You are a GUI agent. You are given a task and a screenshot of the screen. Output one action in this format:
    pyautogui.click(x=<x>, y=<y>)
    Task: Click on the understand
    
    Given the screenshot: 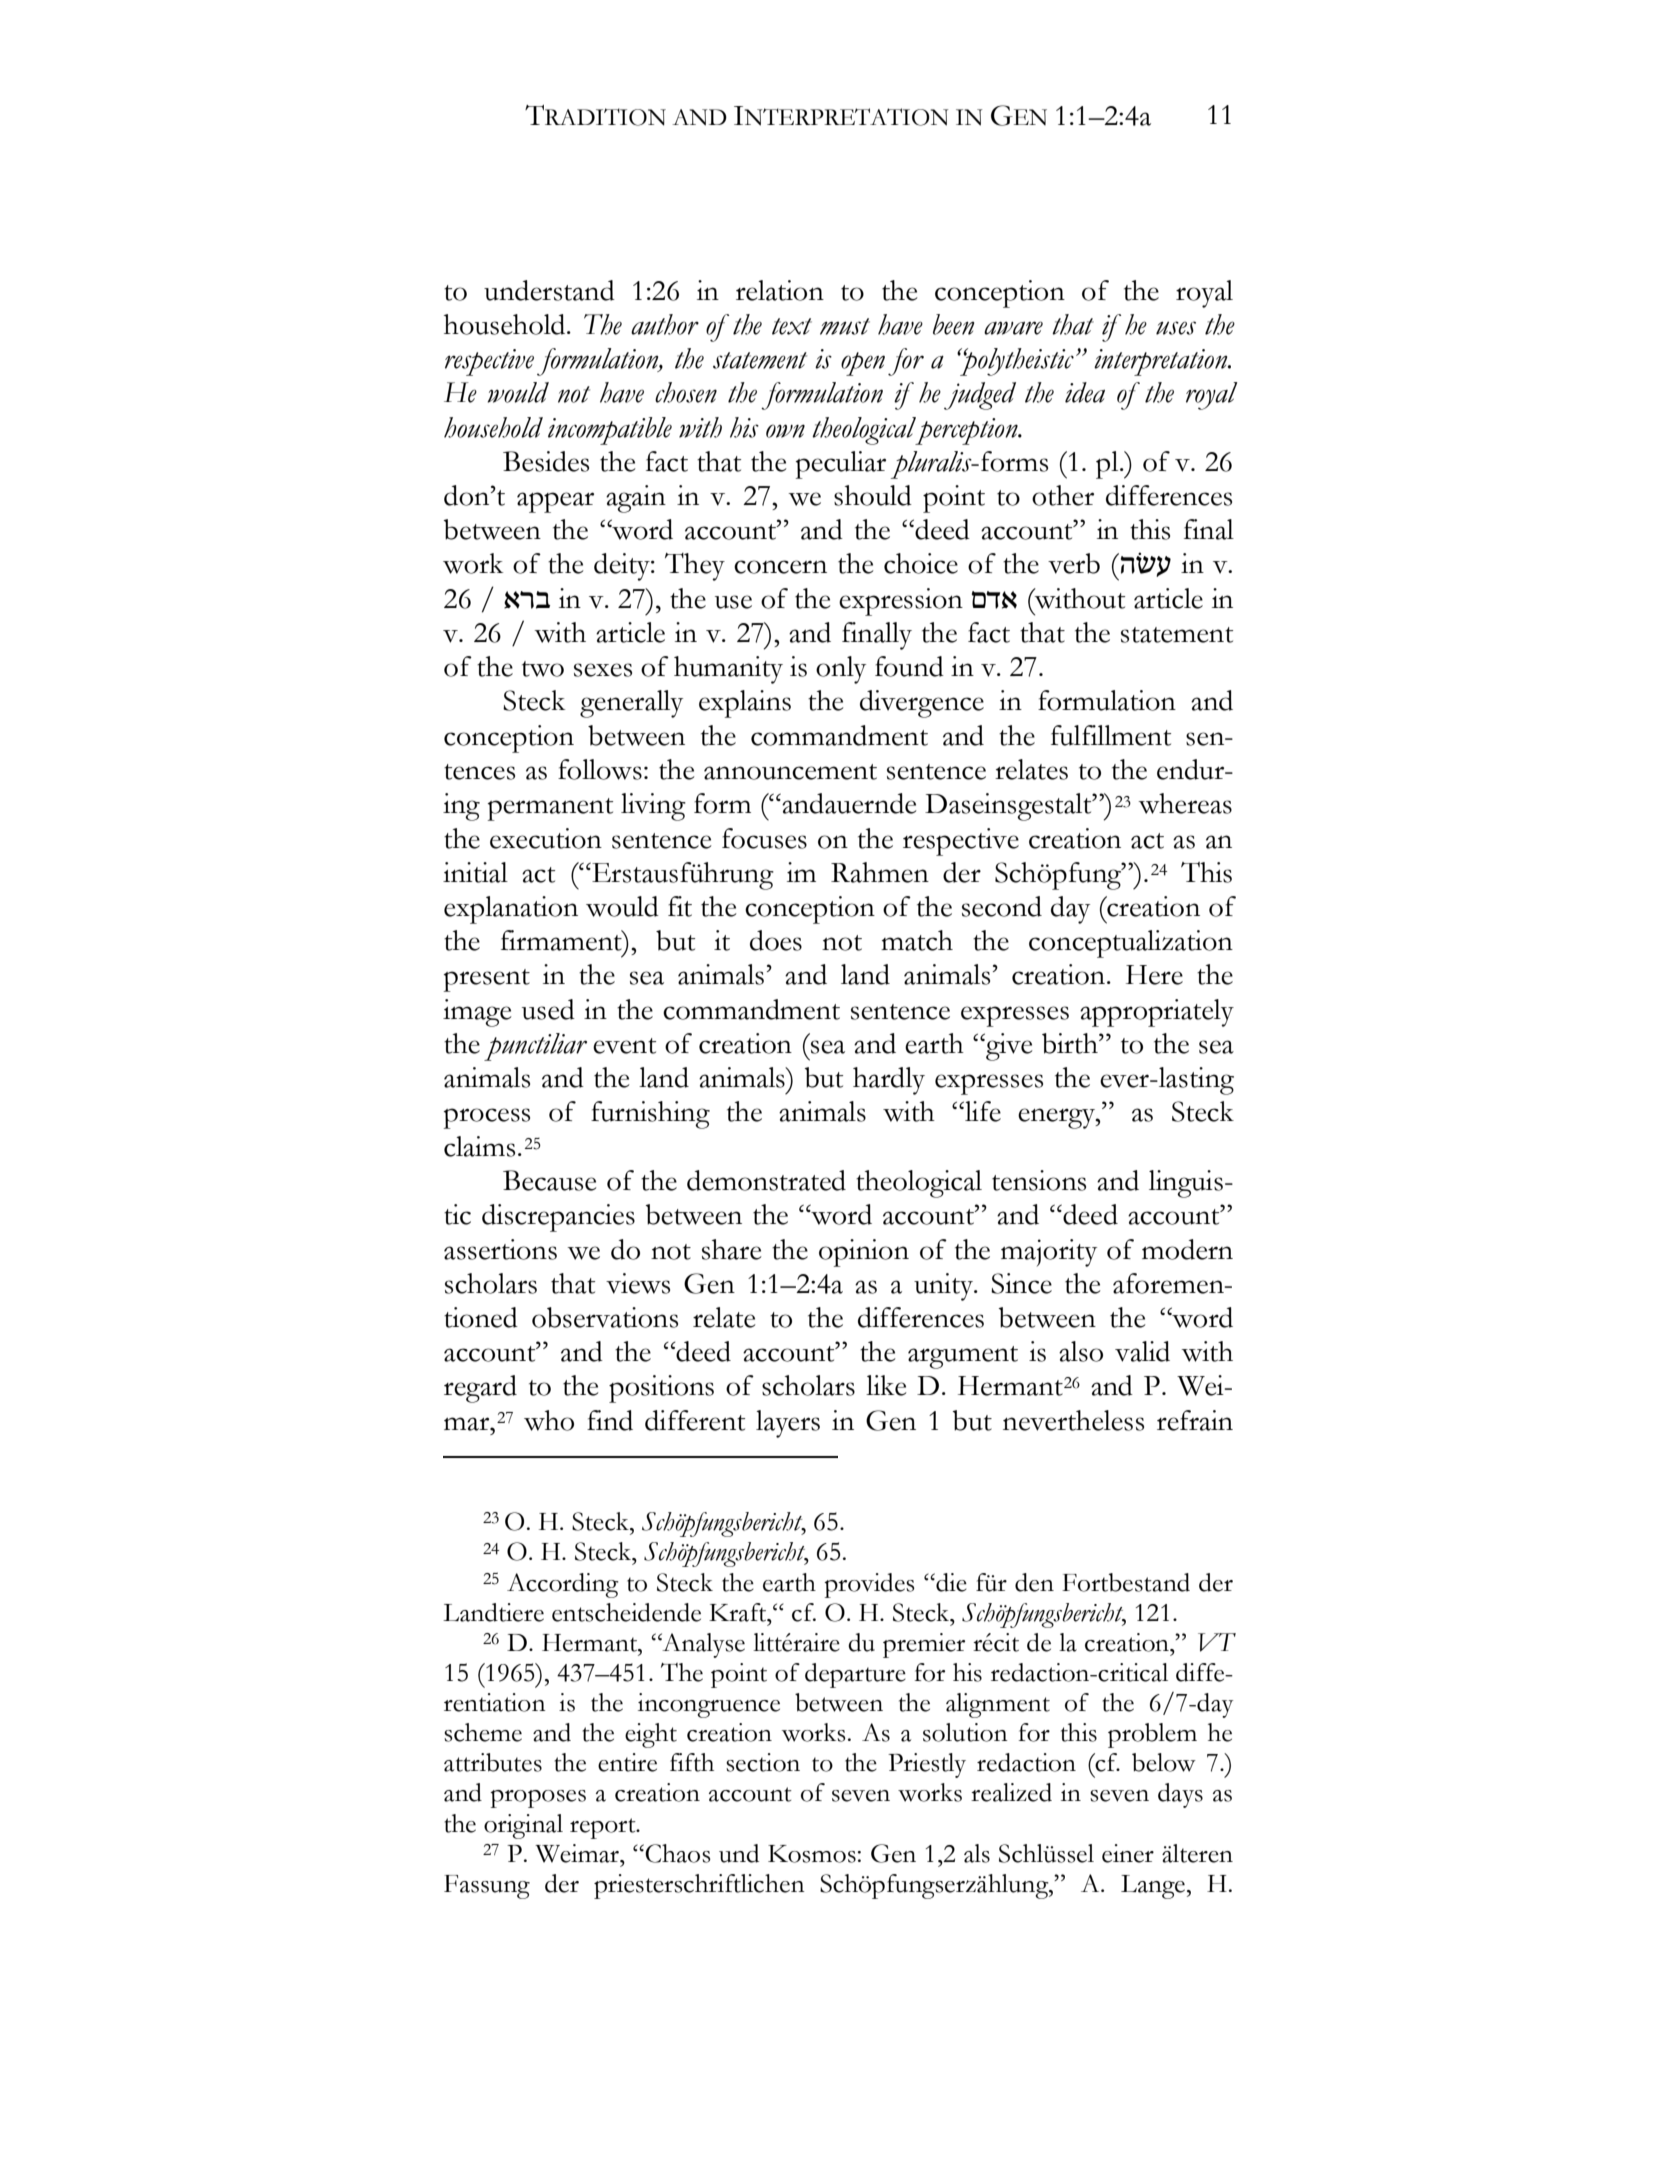 What is the action you would take?
    pyautogui.click(x=549, y=290)
